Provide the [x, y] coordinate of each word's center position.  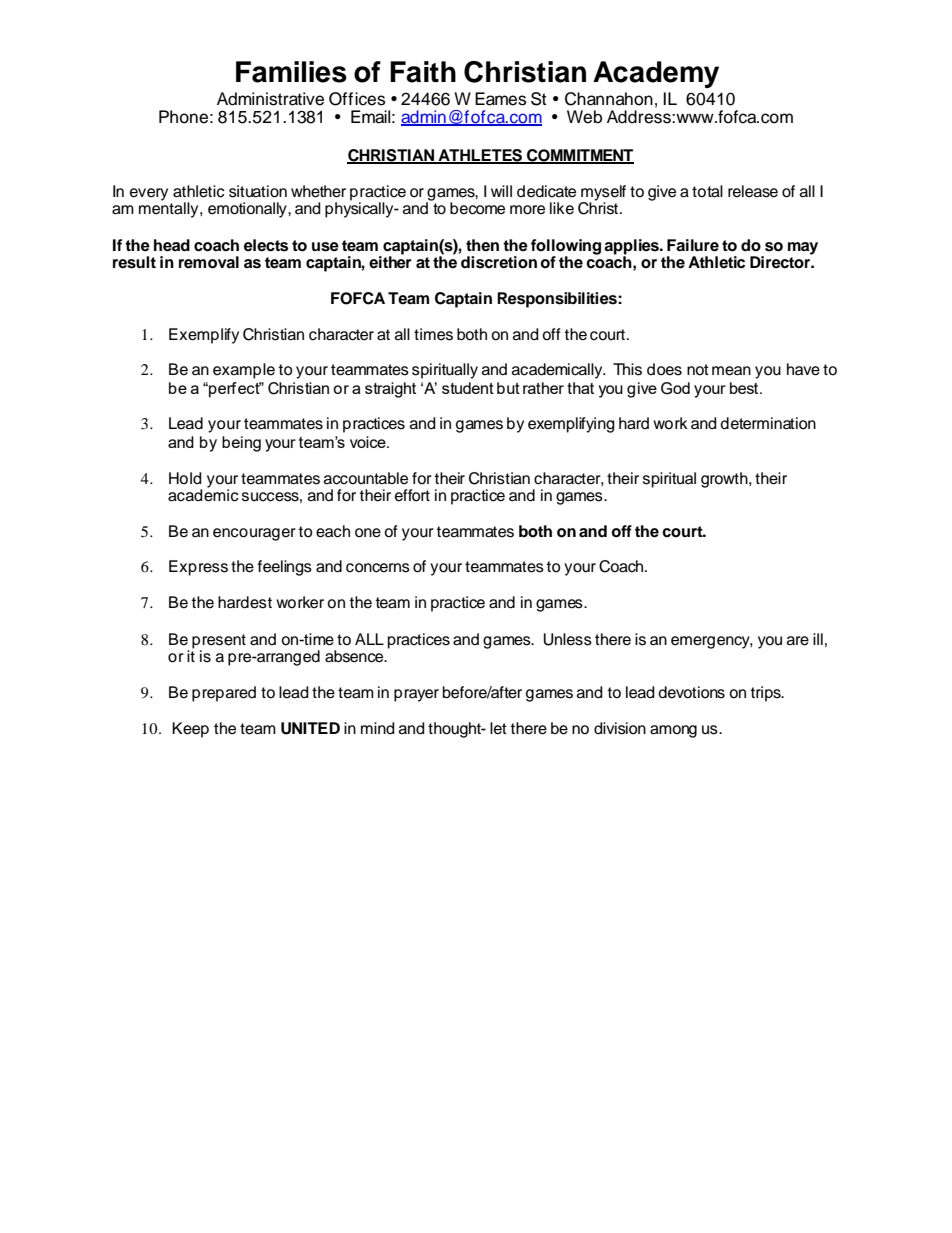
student [468, 388]
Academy [656, 74]
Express [198, 568]
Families [291, 72]
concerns [378, 568]
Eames [500, 99]
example [244, 371]
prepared [224, 694]
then [482, 245]
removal [209, 262]
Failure [693, 245]
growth [725, 480]
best [745, 388]
